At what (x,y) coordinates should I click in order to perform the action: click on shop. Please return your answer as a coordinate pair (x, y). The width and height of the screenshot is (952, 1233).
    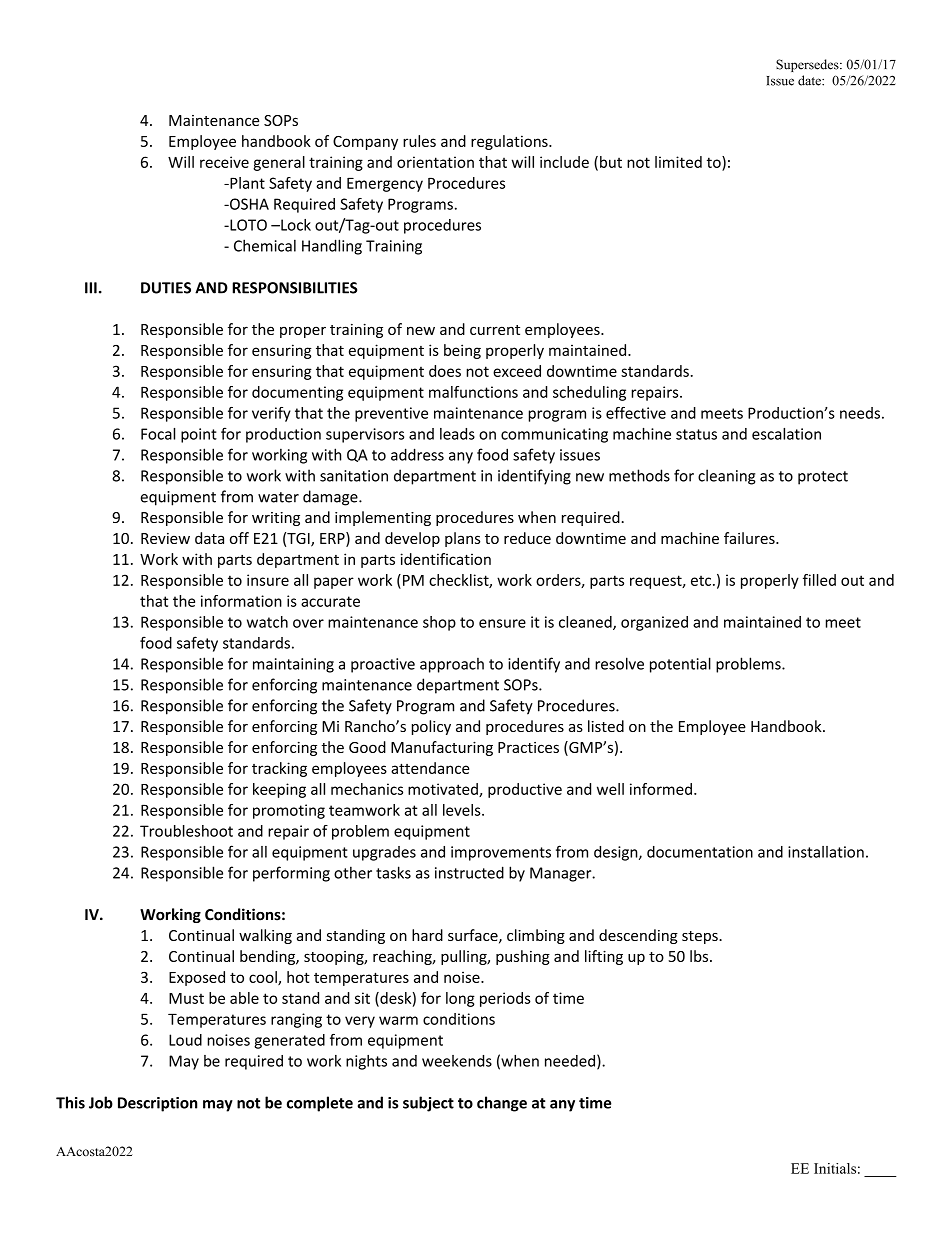
    Looking at the image, I should click on (439, 623).
